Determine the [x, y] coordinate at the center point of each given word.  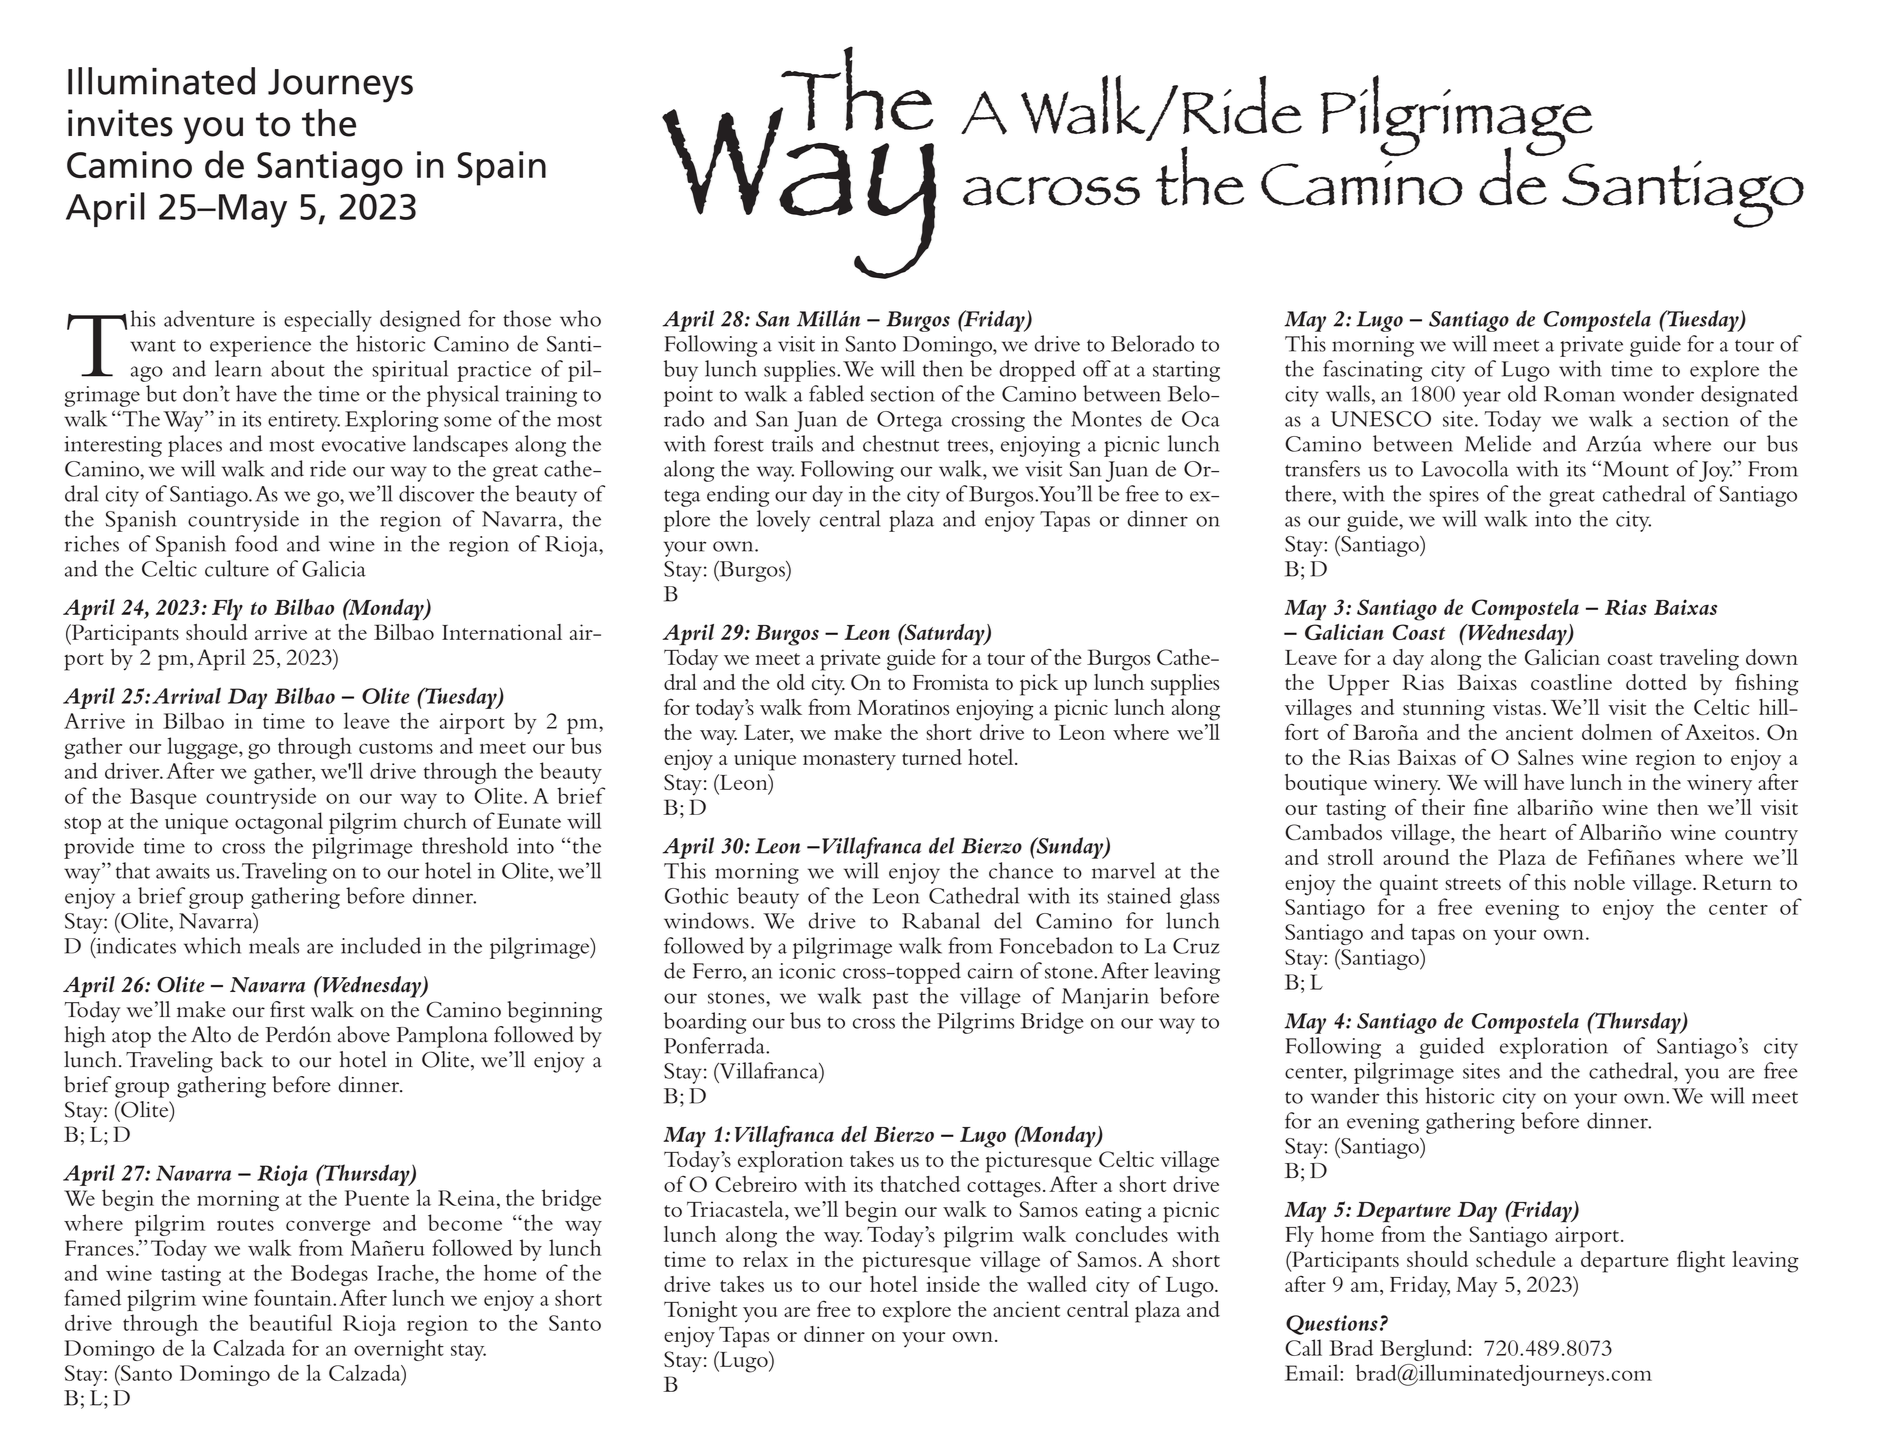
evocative [364, 444]
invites [120, 123]
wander [1345, 1095]
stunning [1444, 710]
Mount [1636, 469]
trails [792, 443]
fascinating [1372, 371]
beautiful [290, 1322]
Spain [501, 168]
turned [932, 757]
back [241, 1059]
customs [396, 748]
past [890, 1000]
